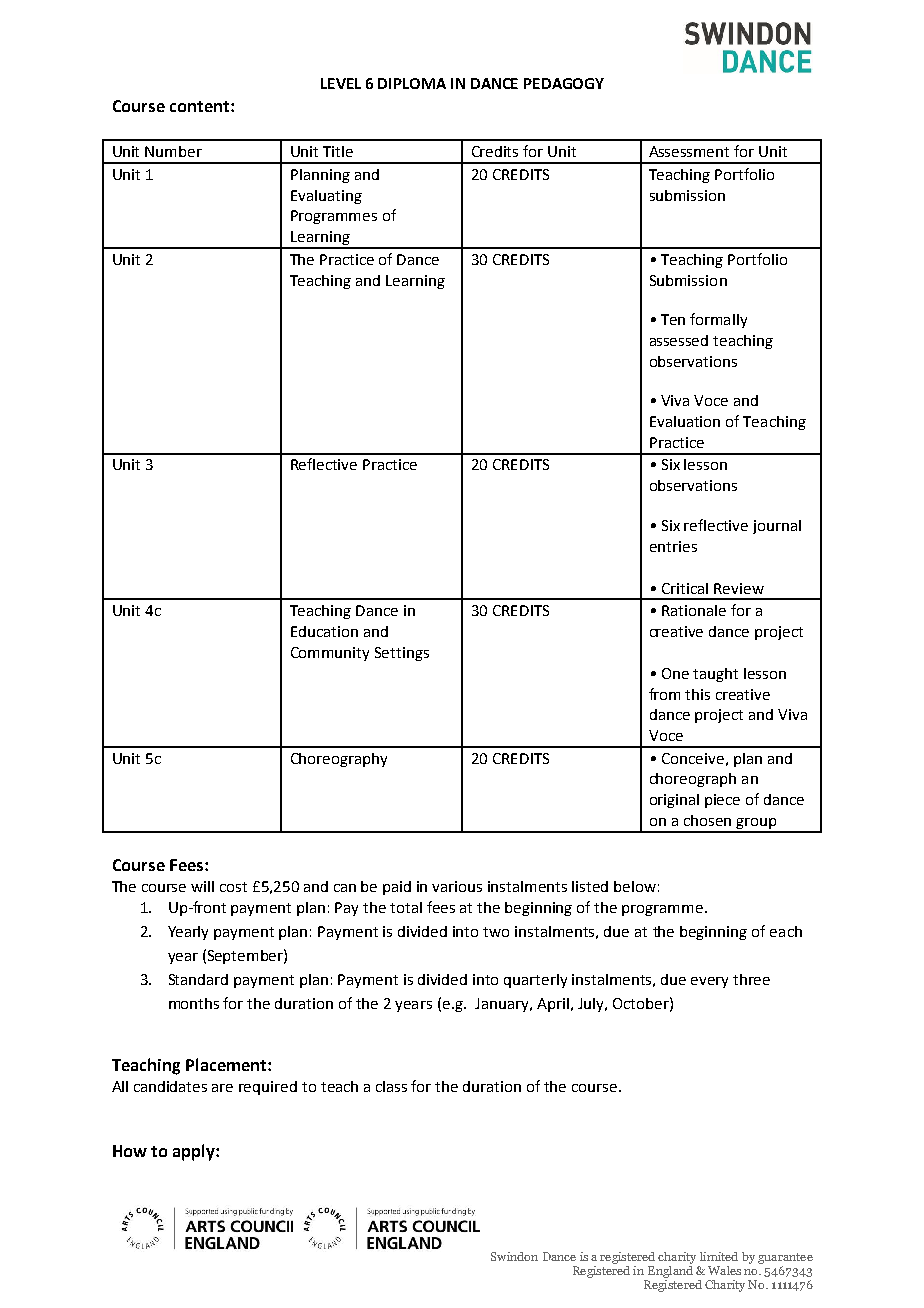 This document has width=924, height=1308. Describe the element at coordinates (202, 886) in the document. I see `will` at that location.
